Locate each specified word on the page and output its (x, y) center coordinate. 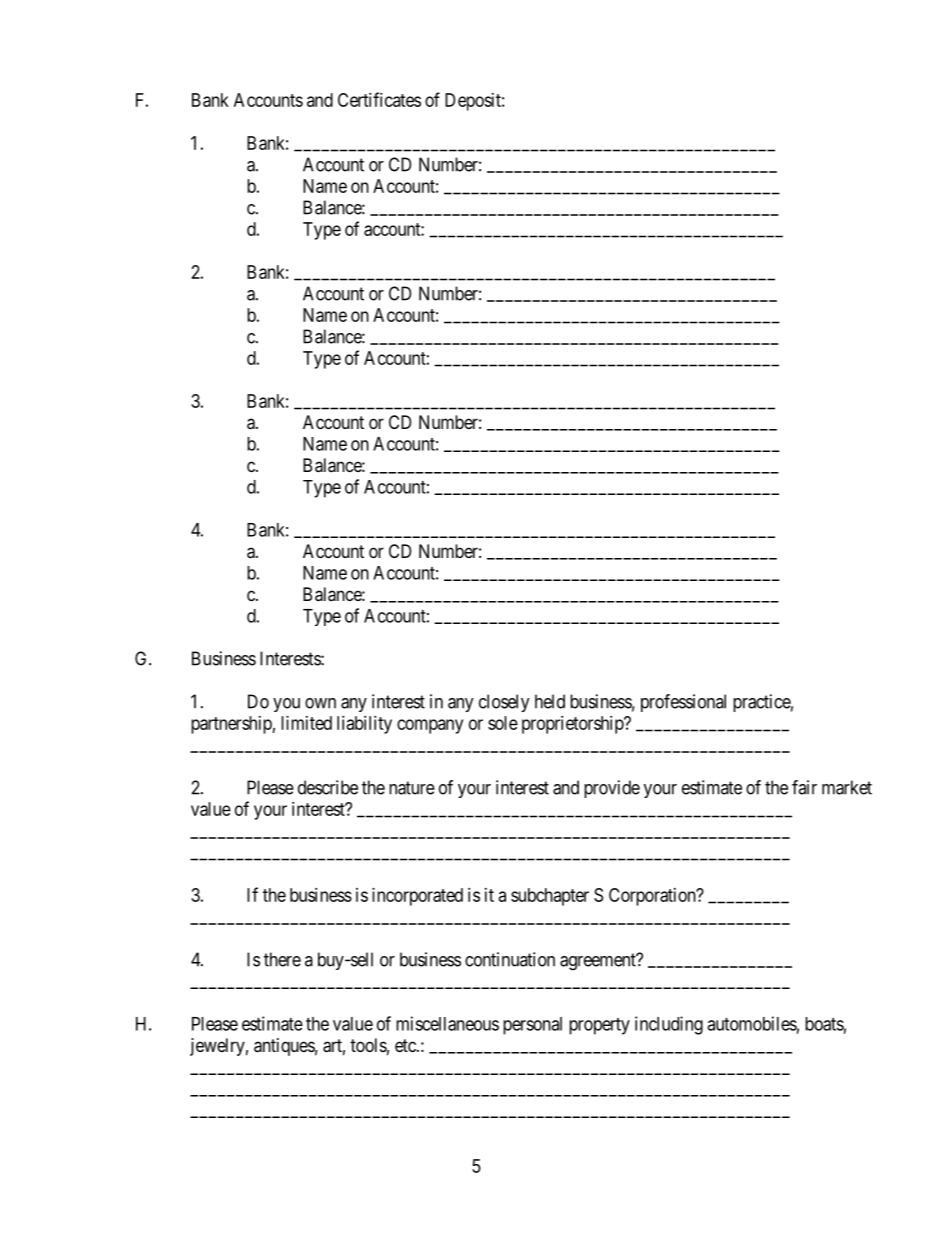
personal (532, 1026)
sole (503, 723)
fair (804, 787)
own (320, 703)
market (847, 787)
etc (406, 1045)
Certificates (379, 99)
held (550, 701)
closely (504, 703)
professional (683, 703)
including (669, 1025)
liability (364, 725)
